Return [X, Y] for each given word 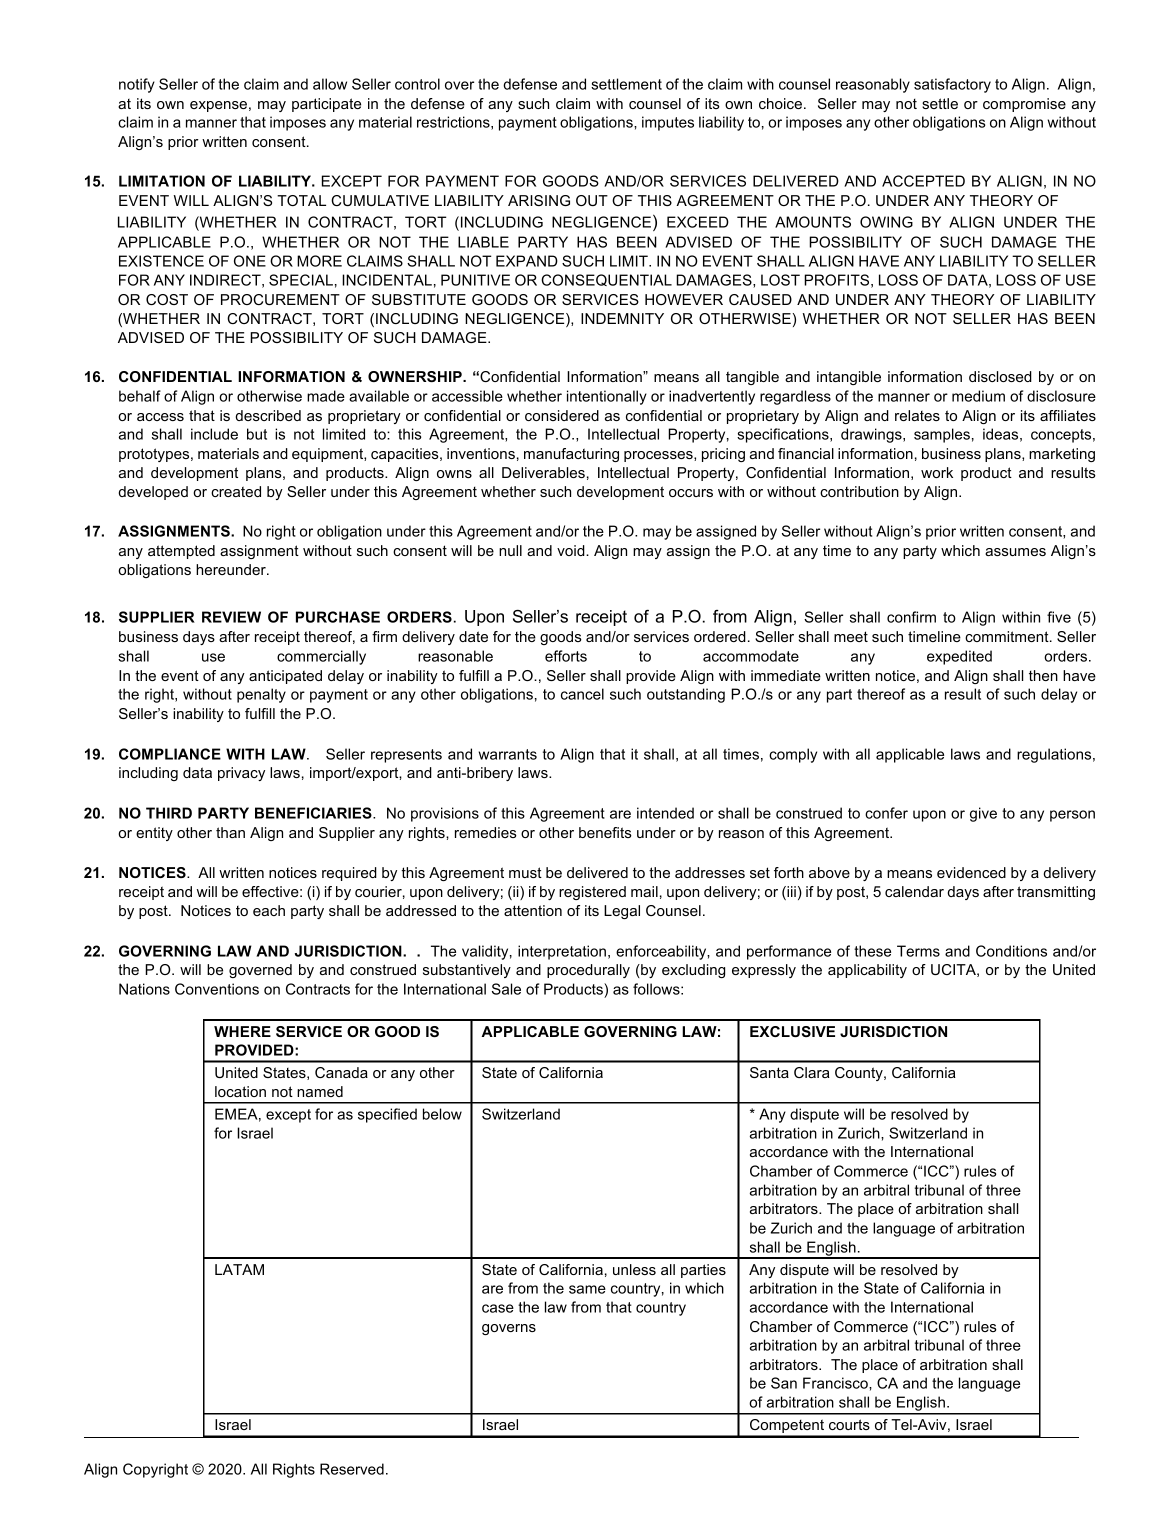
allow [330, 84]
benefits [605, 832]
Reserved [352, 1469]
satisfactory [952, 85]
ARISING [539, 200]
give [983, 814]
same [587, 1289]
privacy [241, 774]
